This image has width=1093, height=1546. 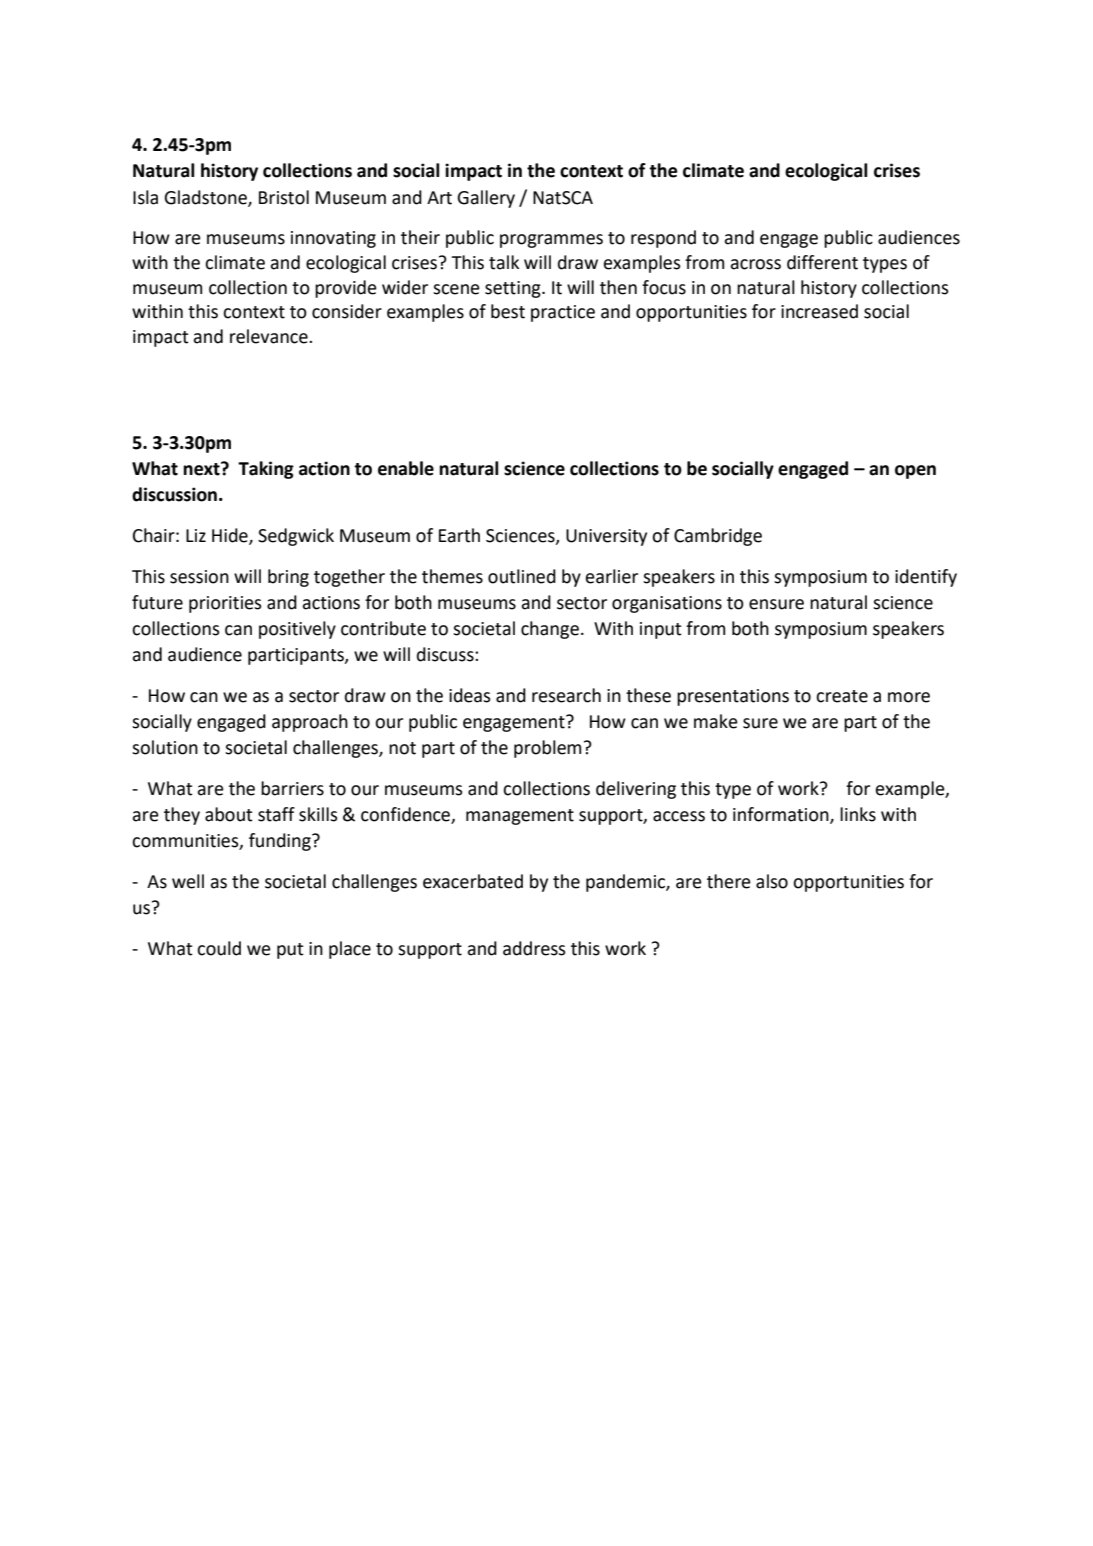 I want to click on different, so click(x=822, y=262).
